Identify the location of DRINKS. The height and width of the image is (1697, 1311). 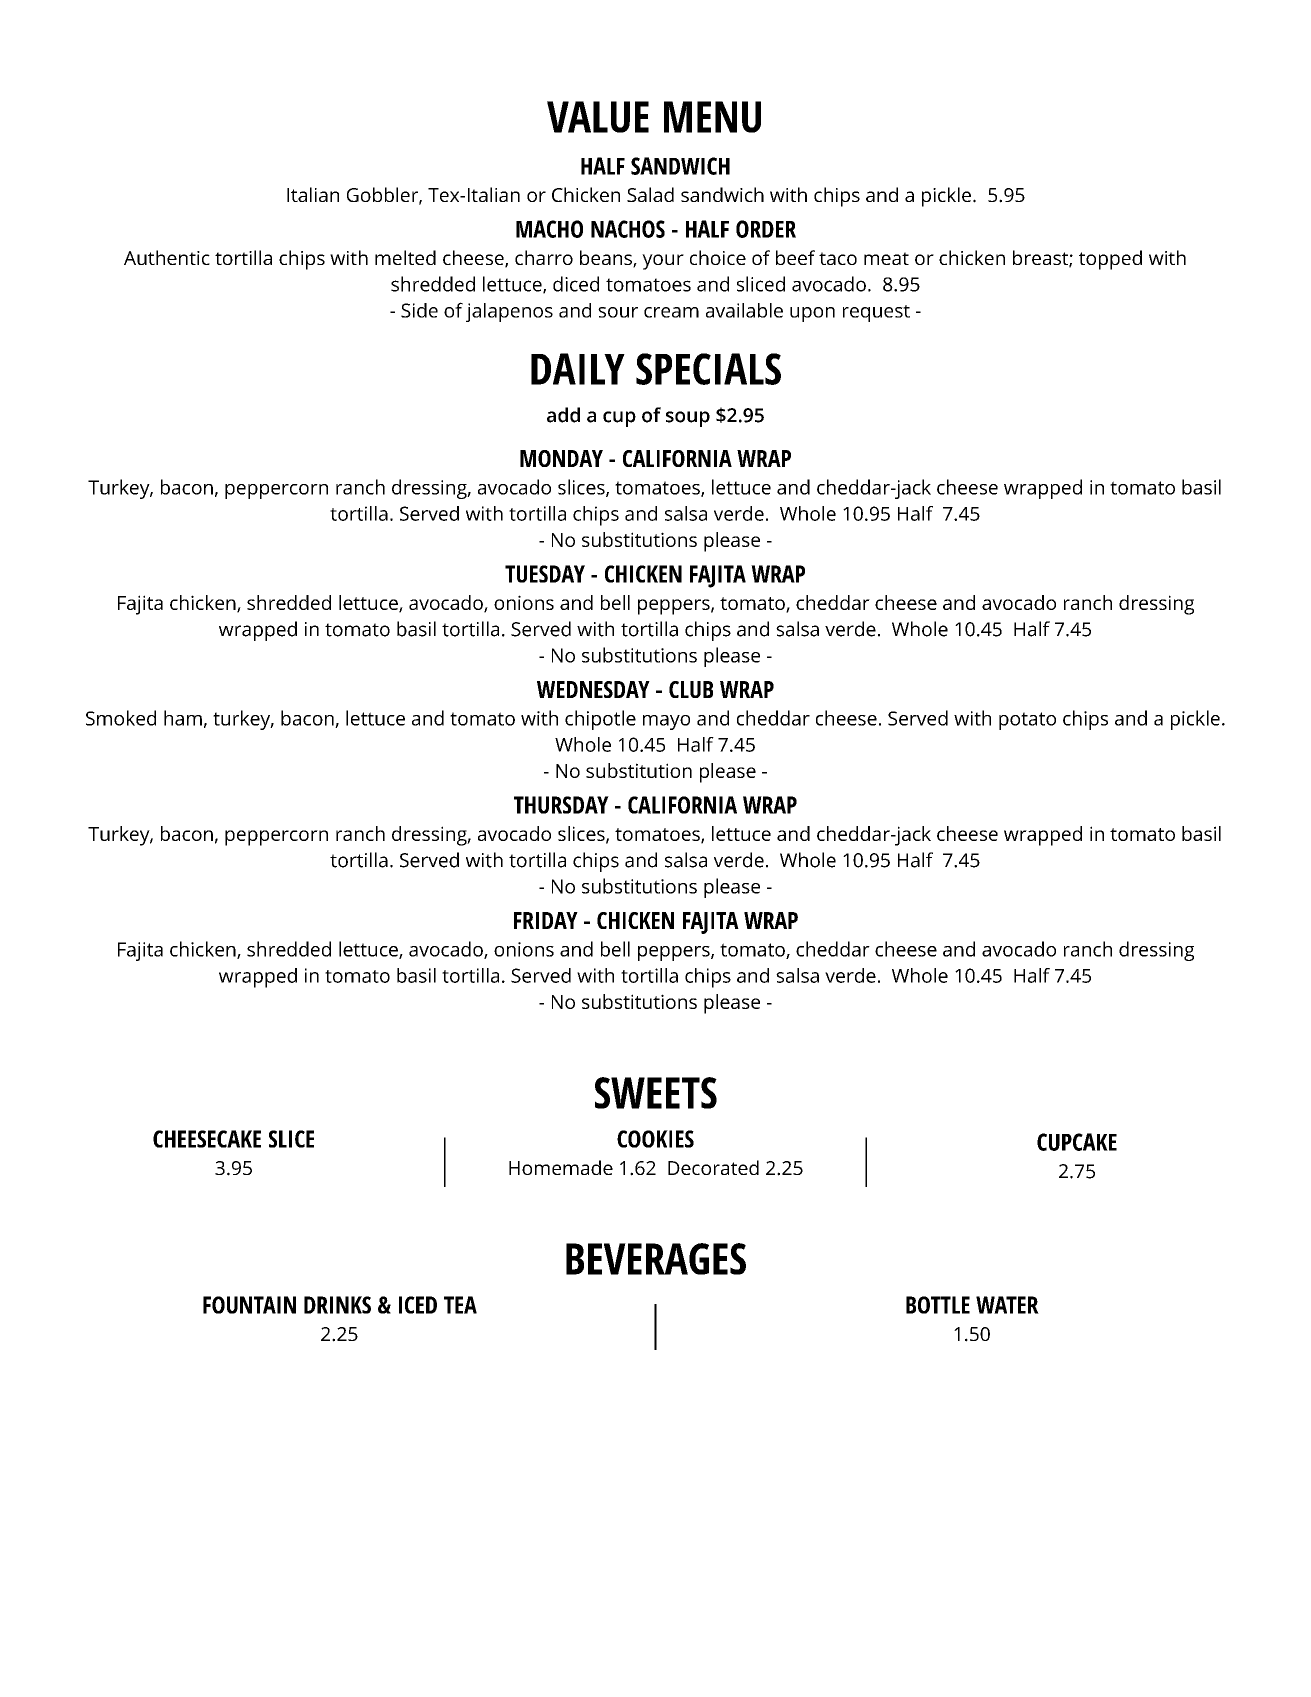
(337, 1305).
